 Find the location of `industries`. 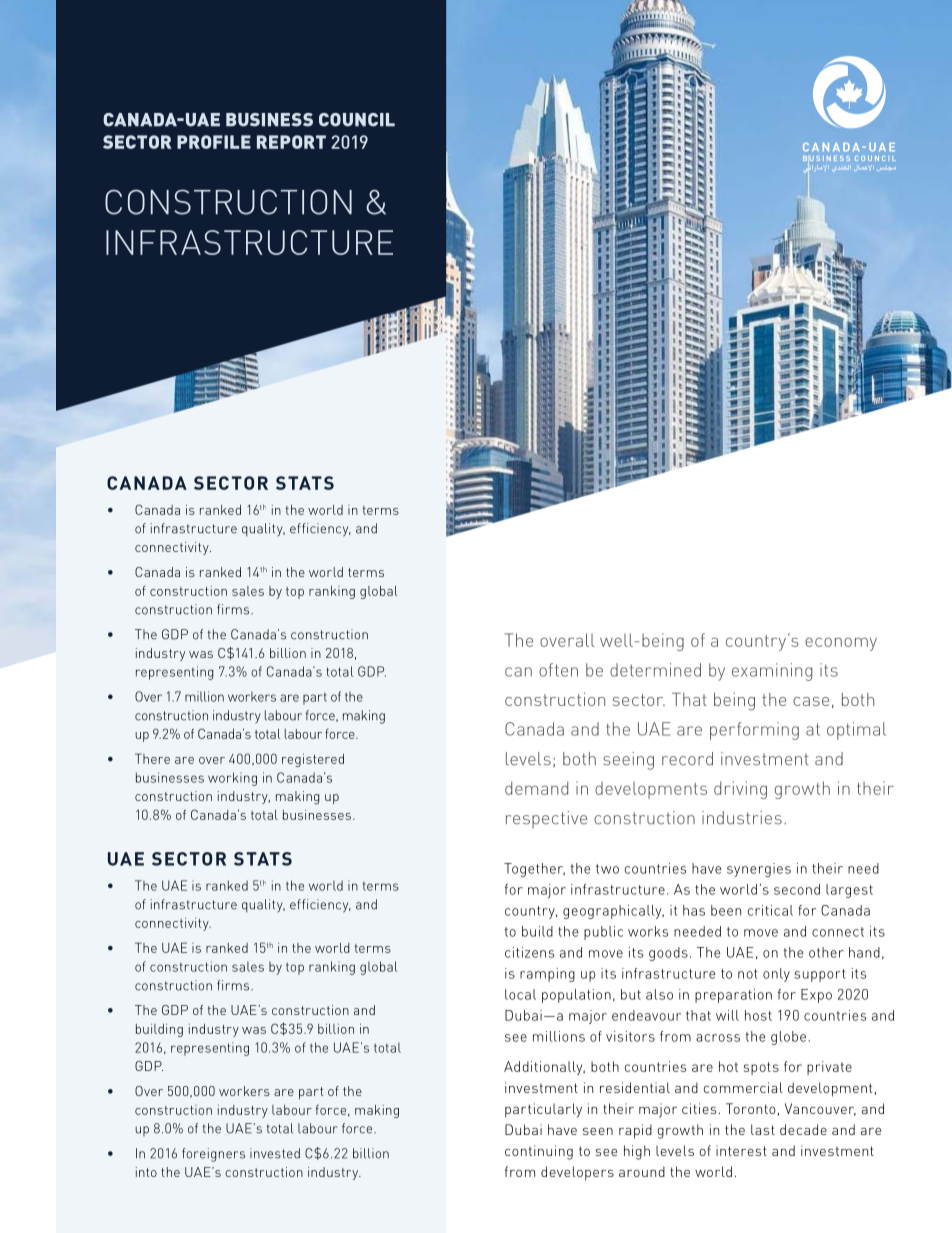

industries is located at coordinates (742, 818).
